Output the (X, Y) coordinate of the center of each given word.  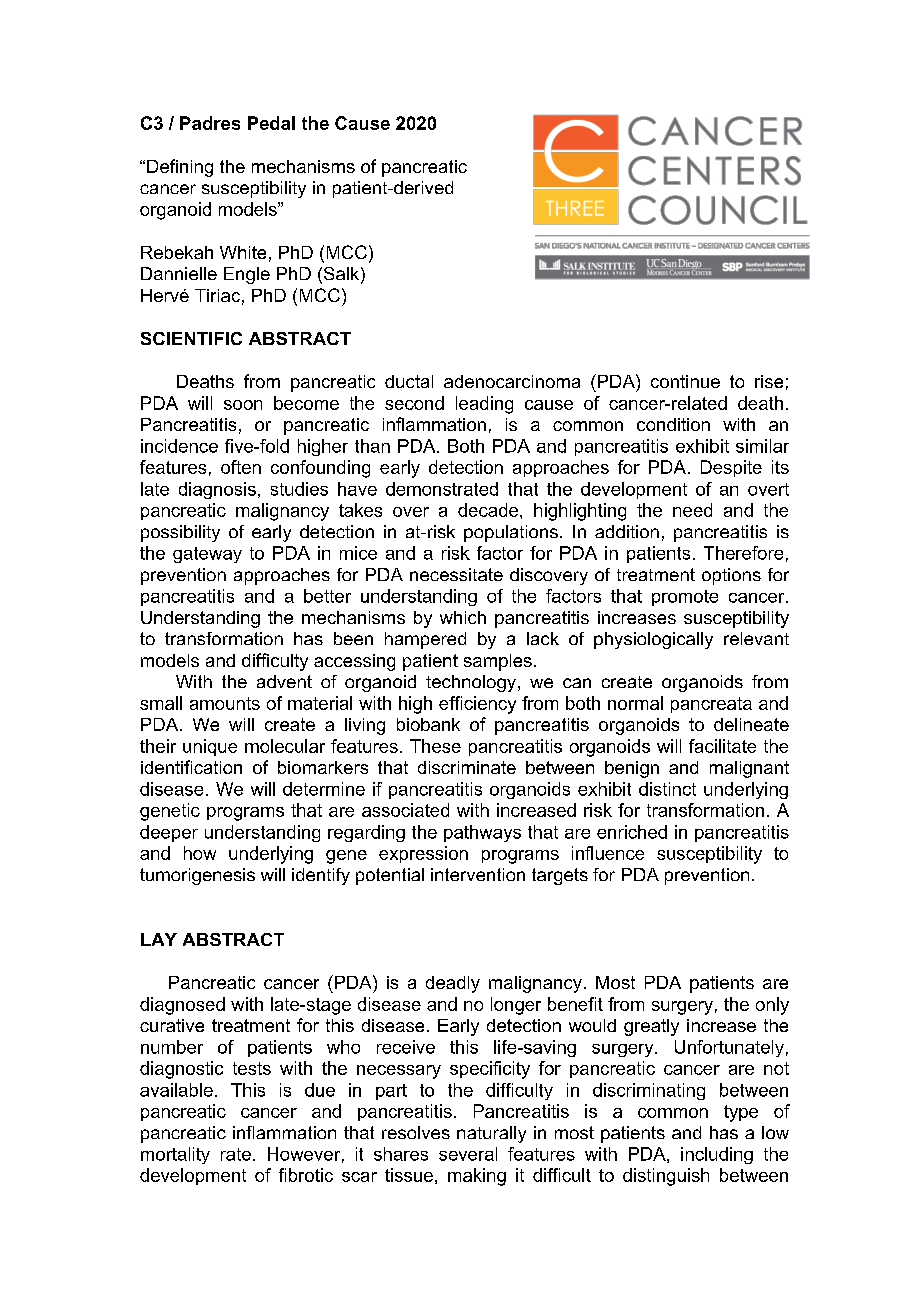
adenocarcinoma (512, 381)
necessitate (456, 574)
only (772, 1006)
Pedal (271, 123)
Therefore (743, 553)
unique (210, 747)
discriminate (467, 767)
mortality (175, 1155)
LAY (159, 939)
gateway (207, 555)
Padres (210, 123)
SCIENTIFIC (191, 338)
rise (769, 381)
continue (685, 381)
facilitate (722, 746)
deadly (453, 984)
